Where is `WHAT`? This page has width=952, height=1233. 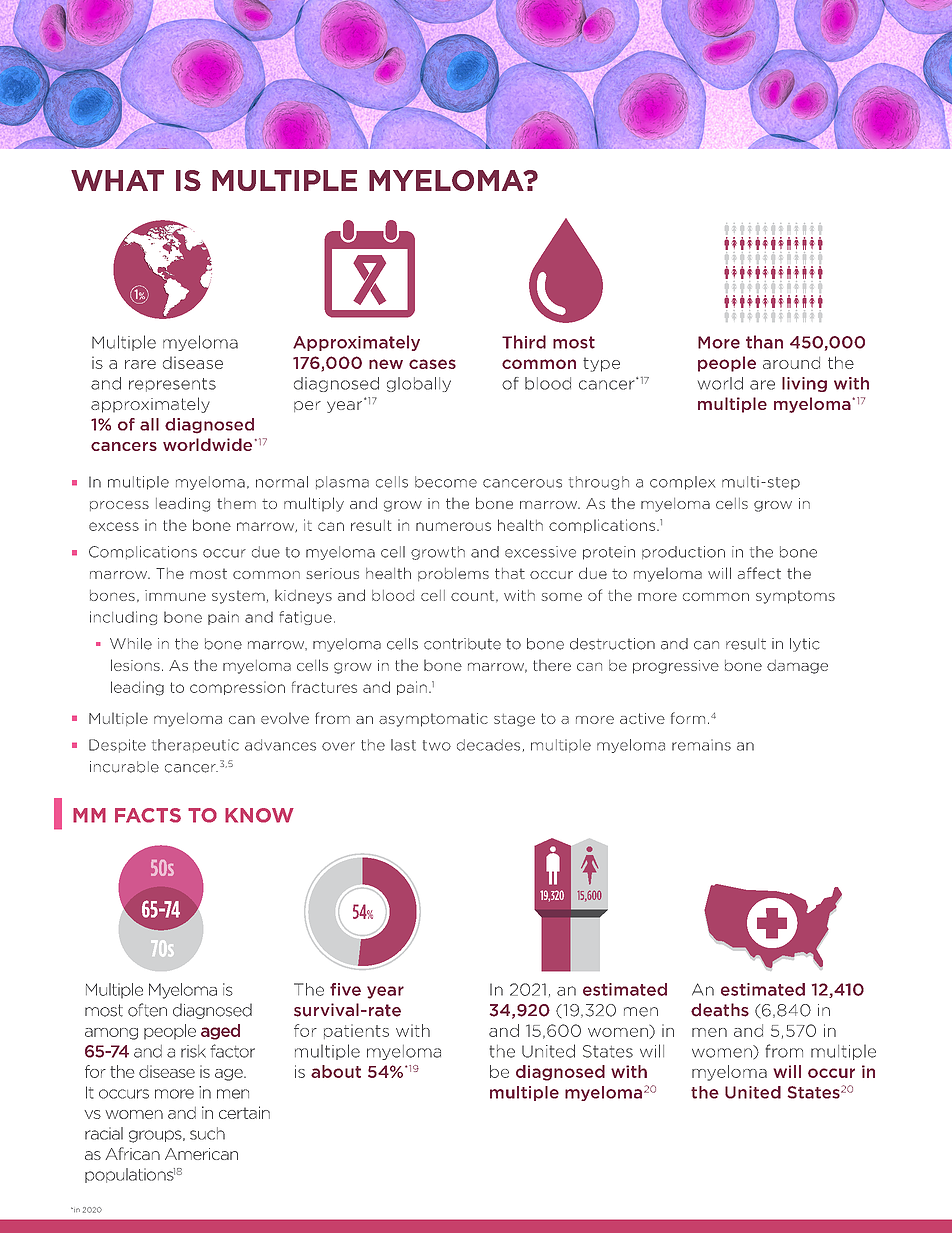 WHAT is located at coordinates (117, 180).
